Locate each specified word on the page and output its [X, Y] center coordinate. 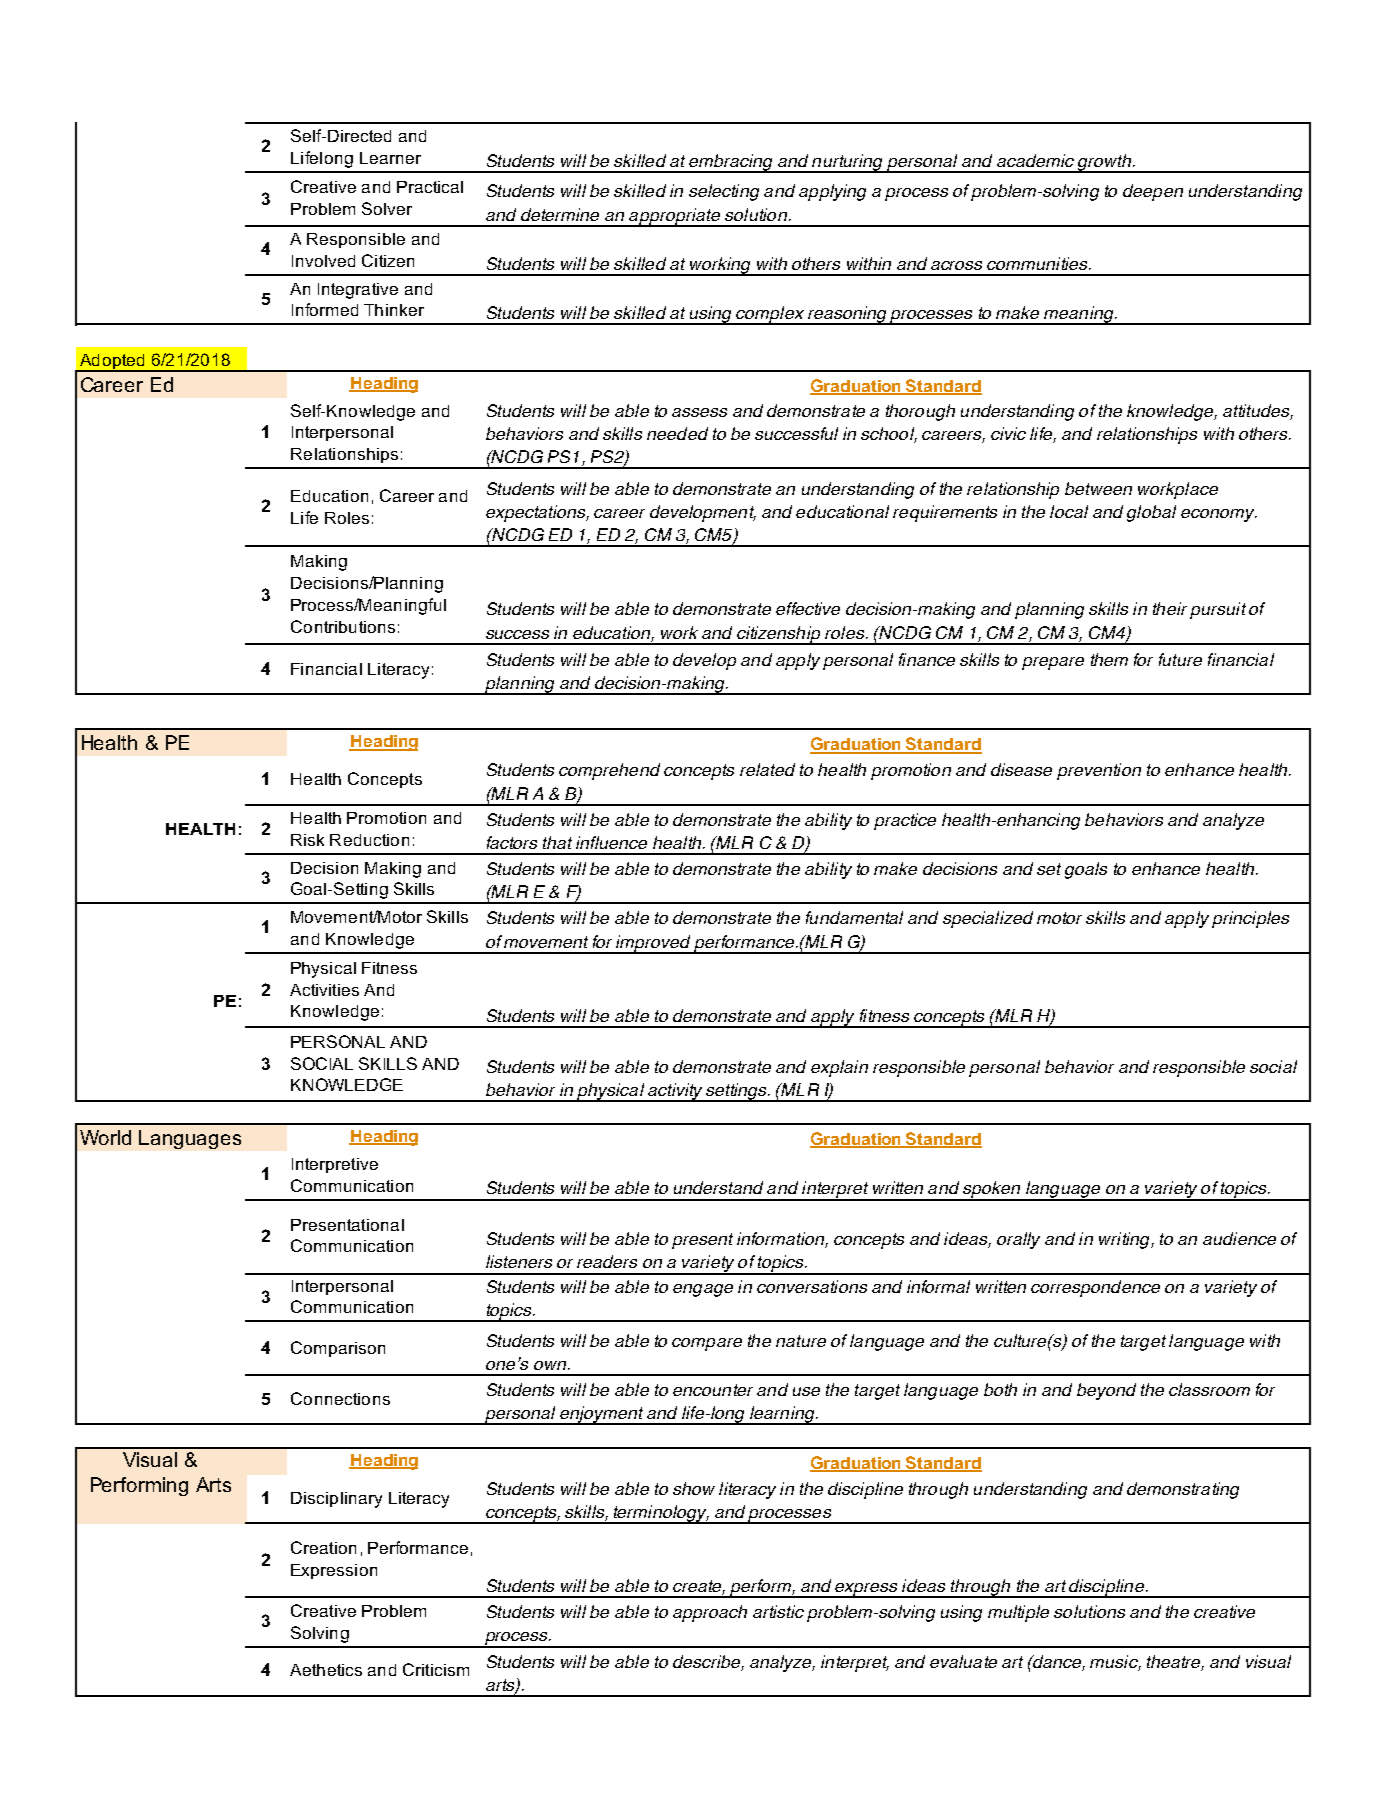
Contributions [343, 626]
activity [675, 1092]
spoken [992, 1191]
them [1109, 659]
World [105, 1137]
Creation [323, 1547]
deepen [1153, 192]
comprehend [609, 771]
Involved [323, 261]
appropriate [674, 217]
